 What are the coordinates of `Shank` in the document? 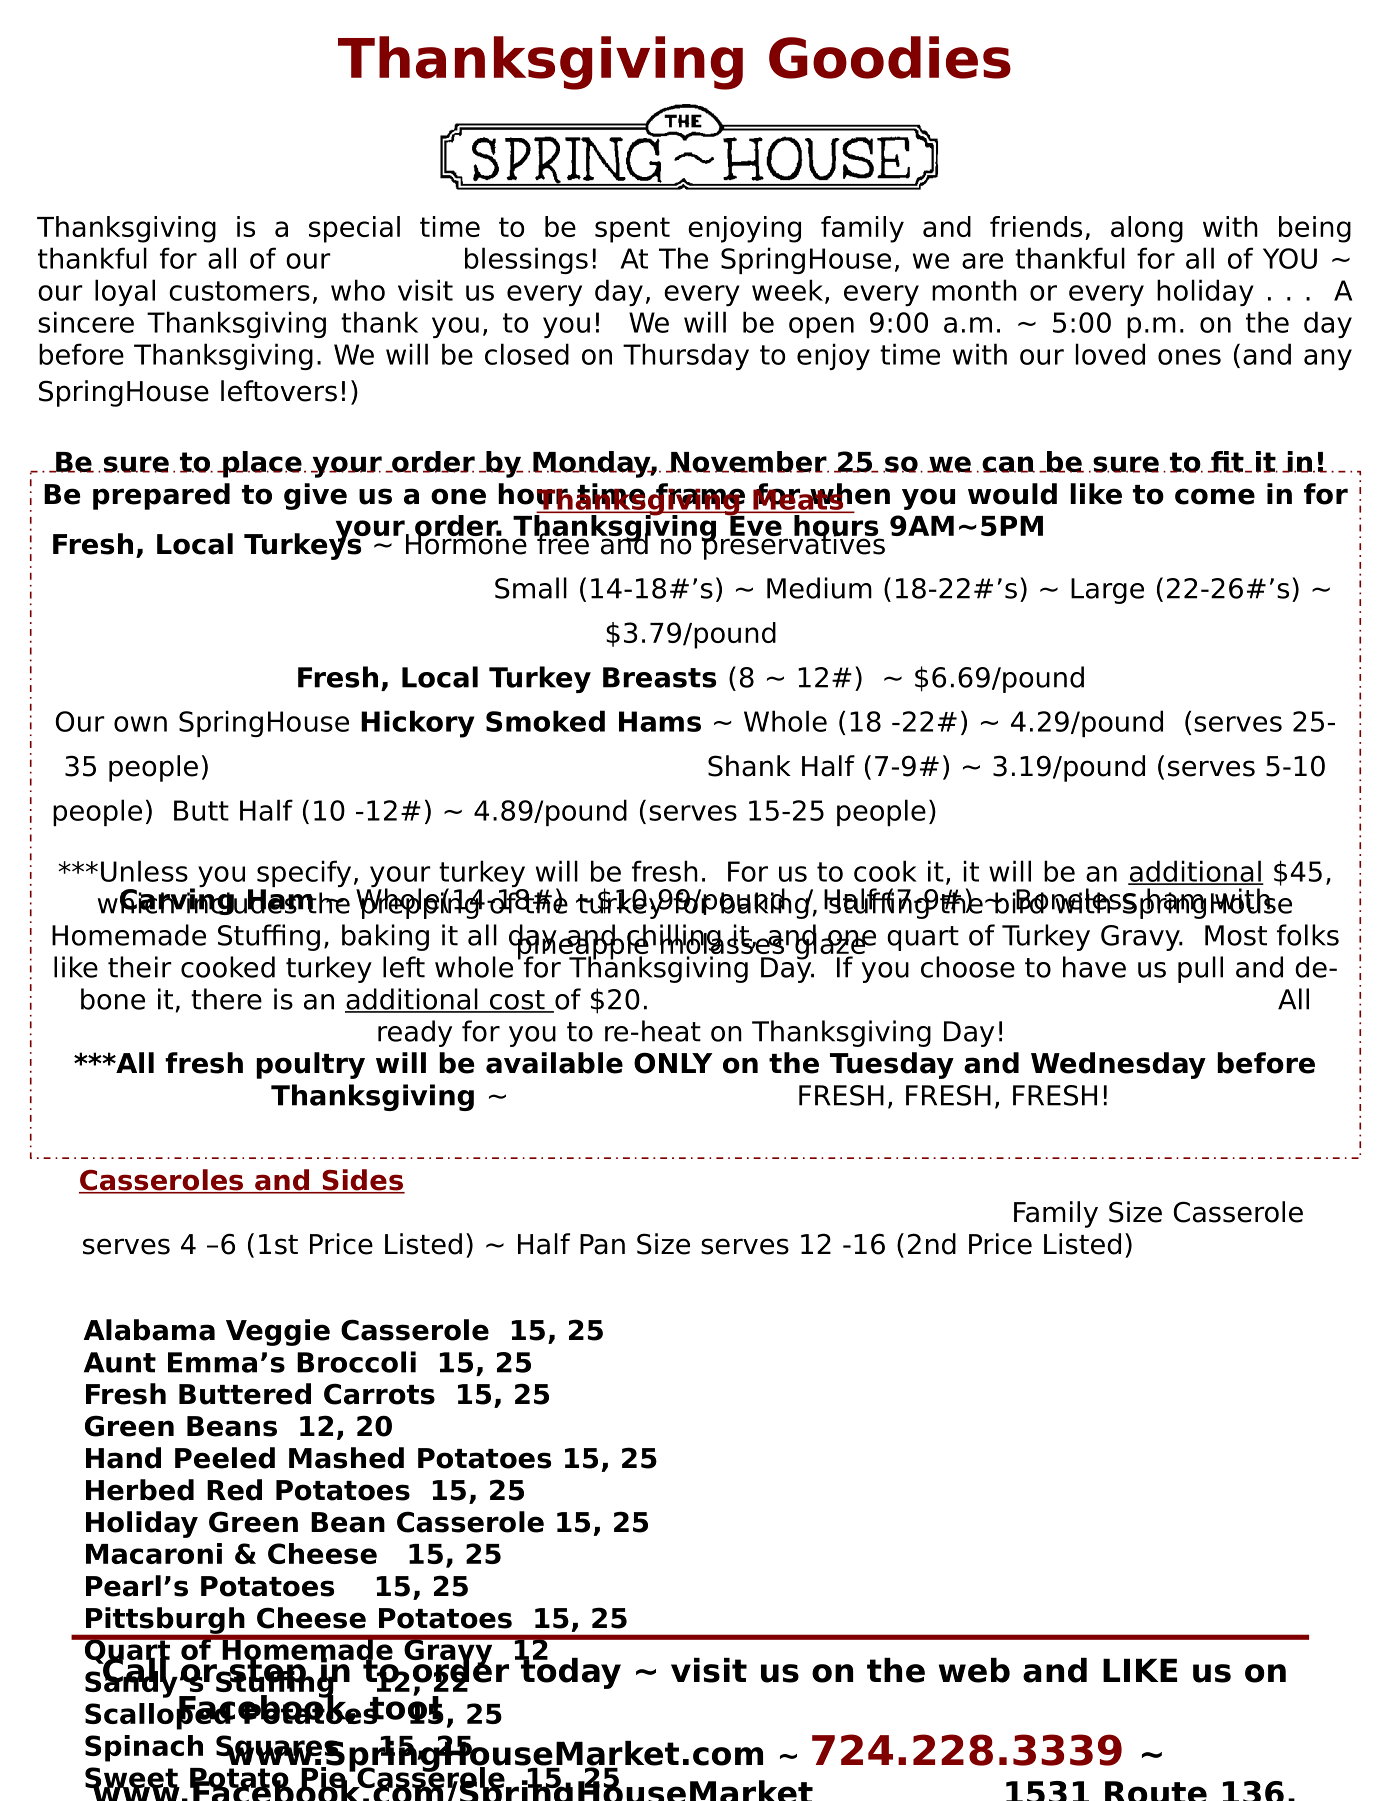 It's located at (749, 766).
